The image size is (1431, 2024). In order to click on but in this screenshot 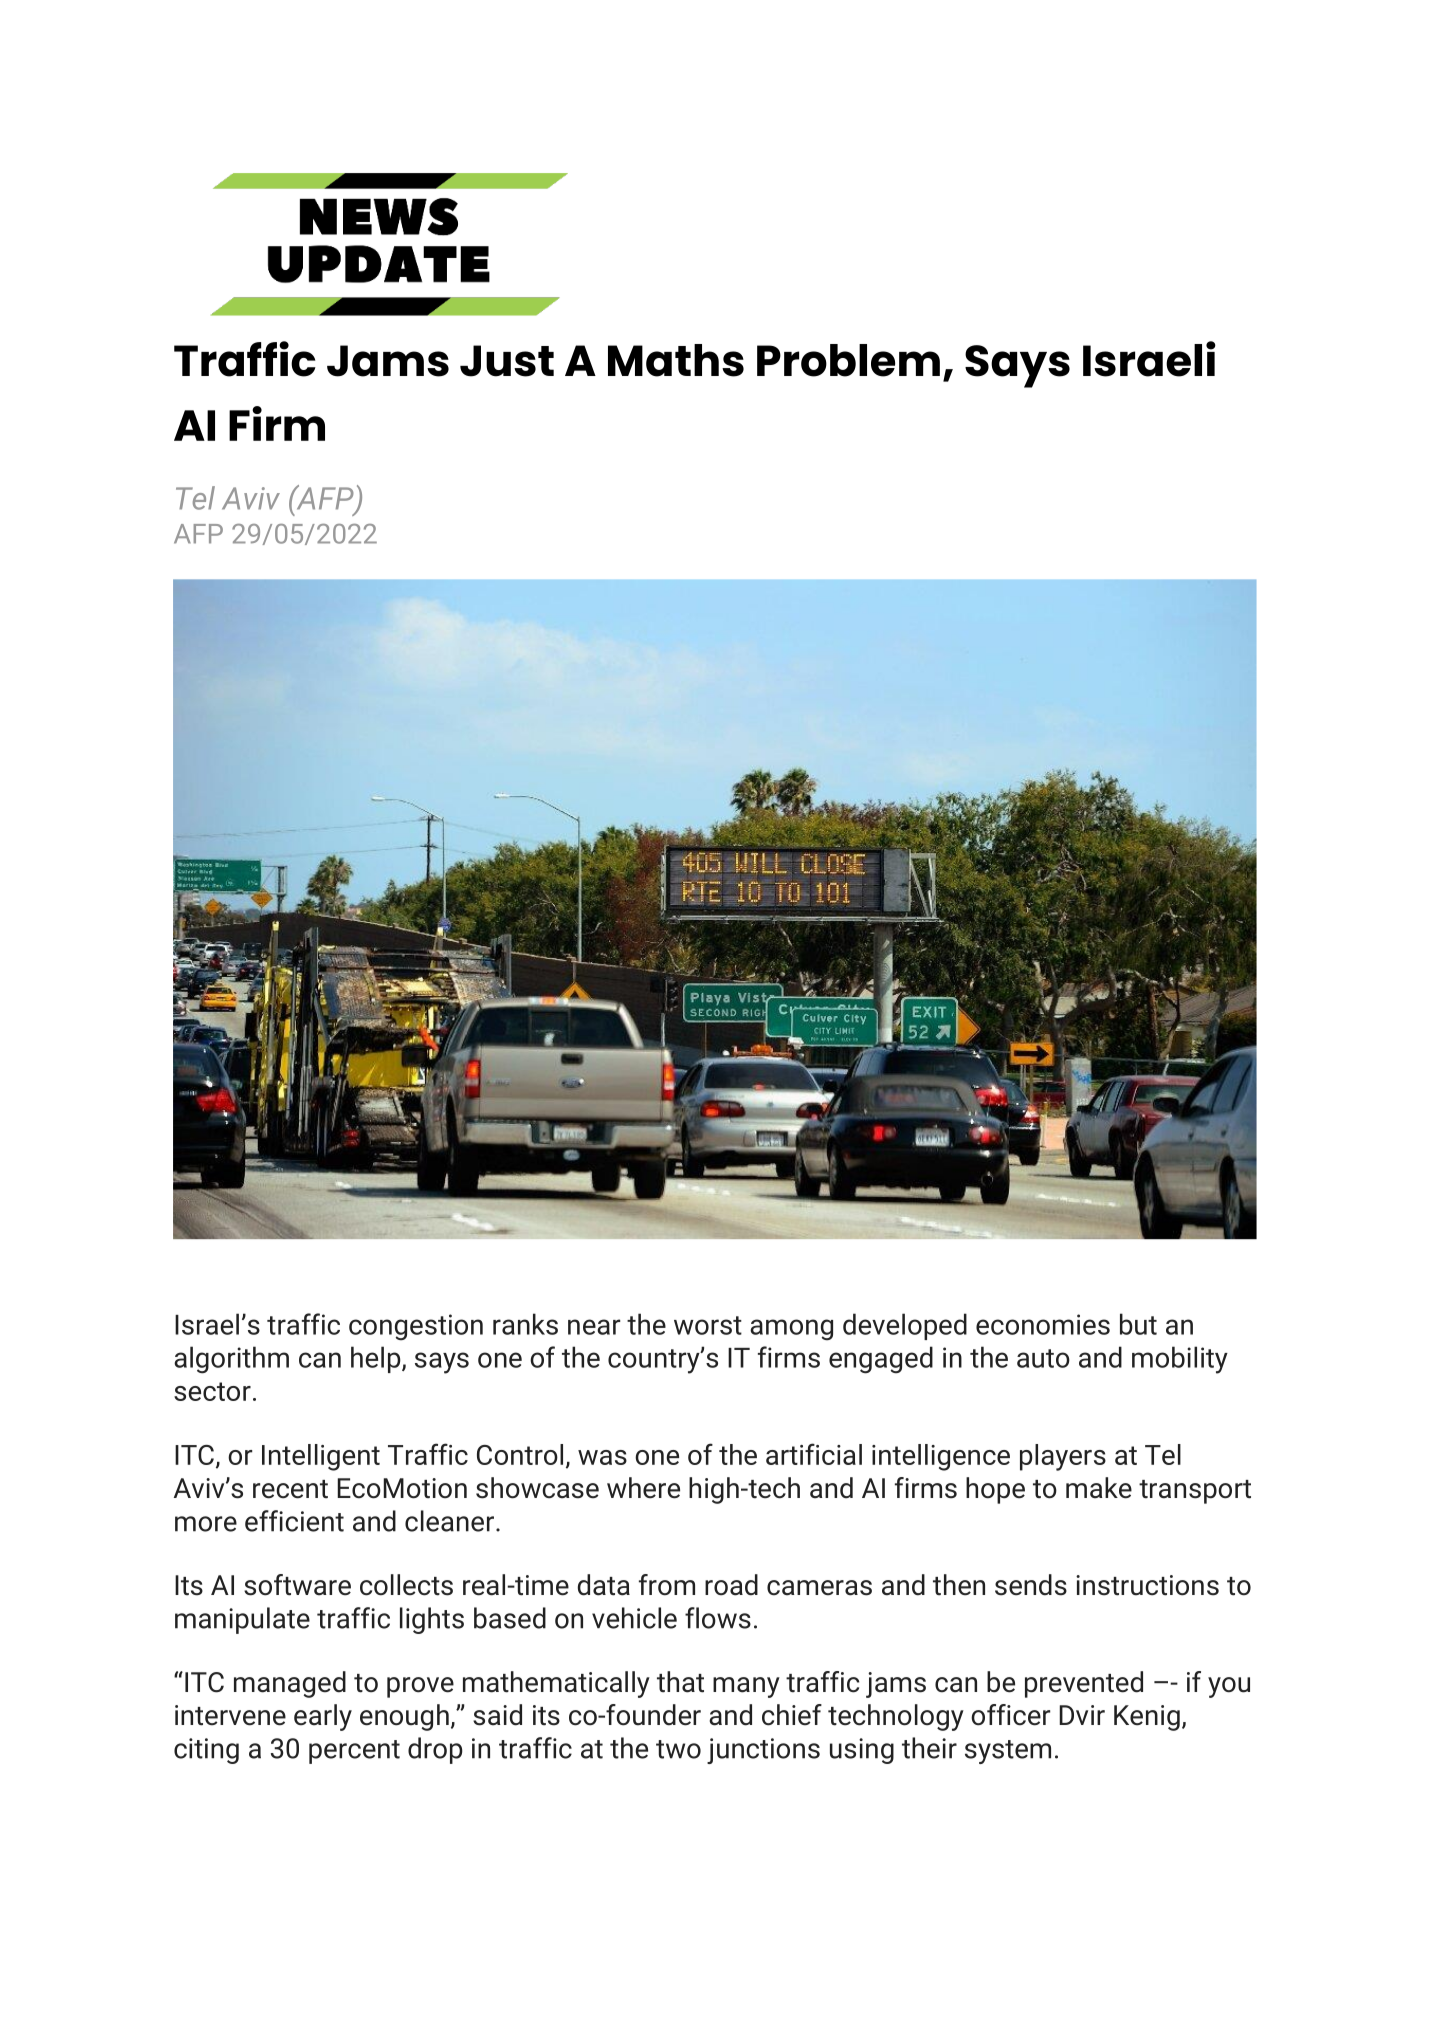, I will do `click(1138, 1324)`.
